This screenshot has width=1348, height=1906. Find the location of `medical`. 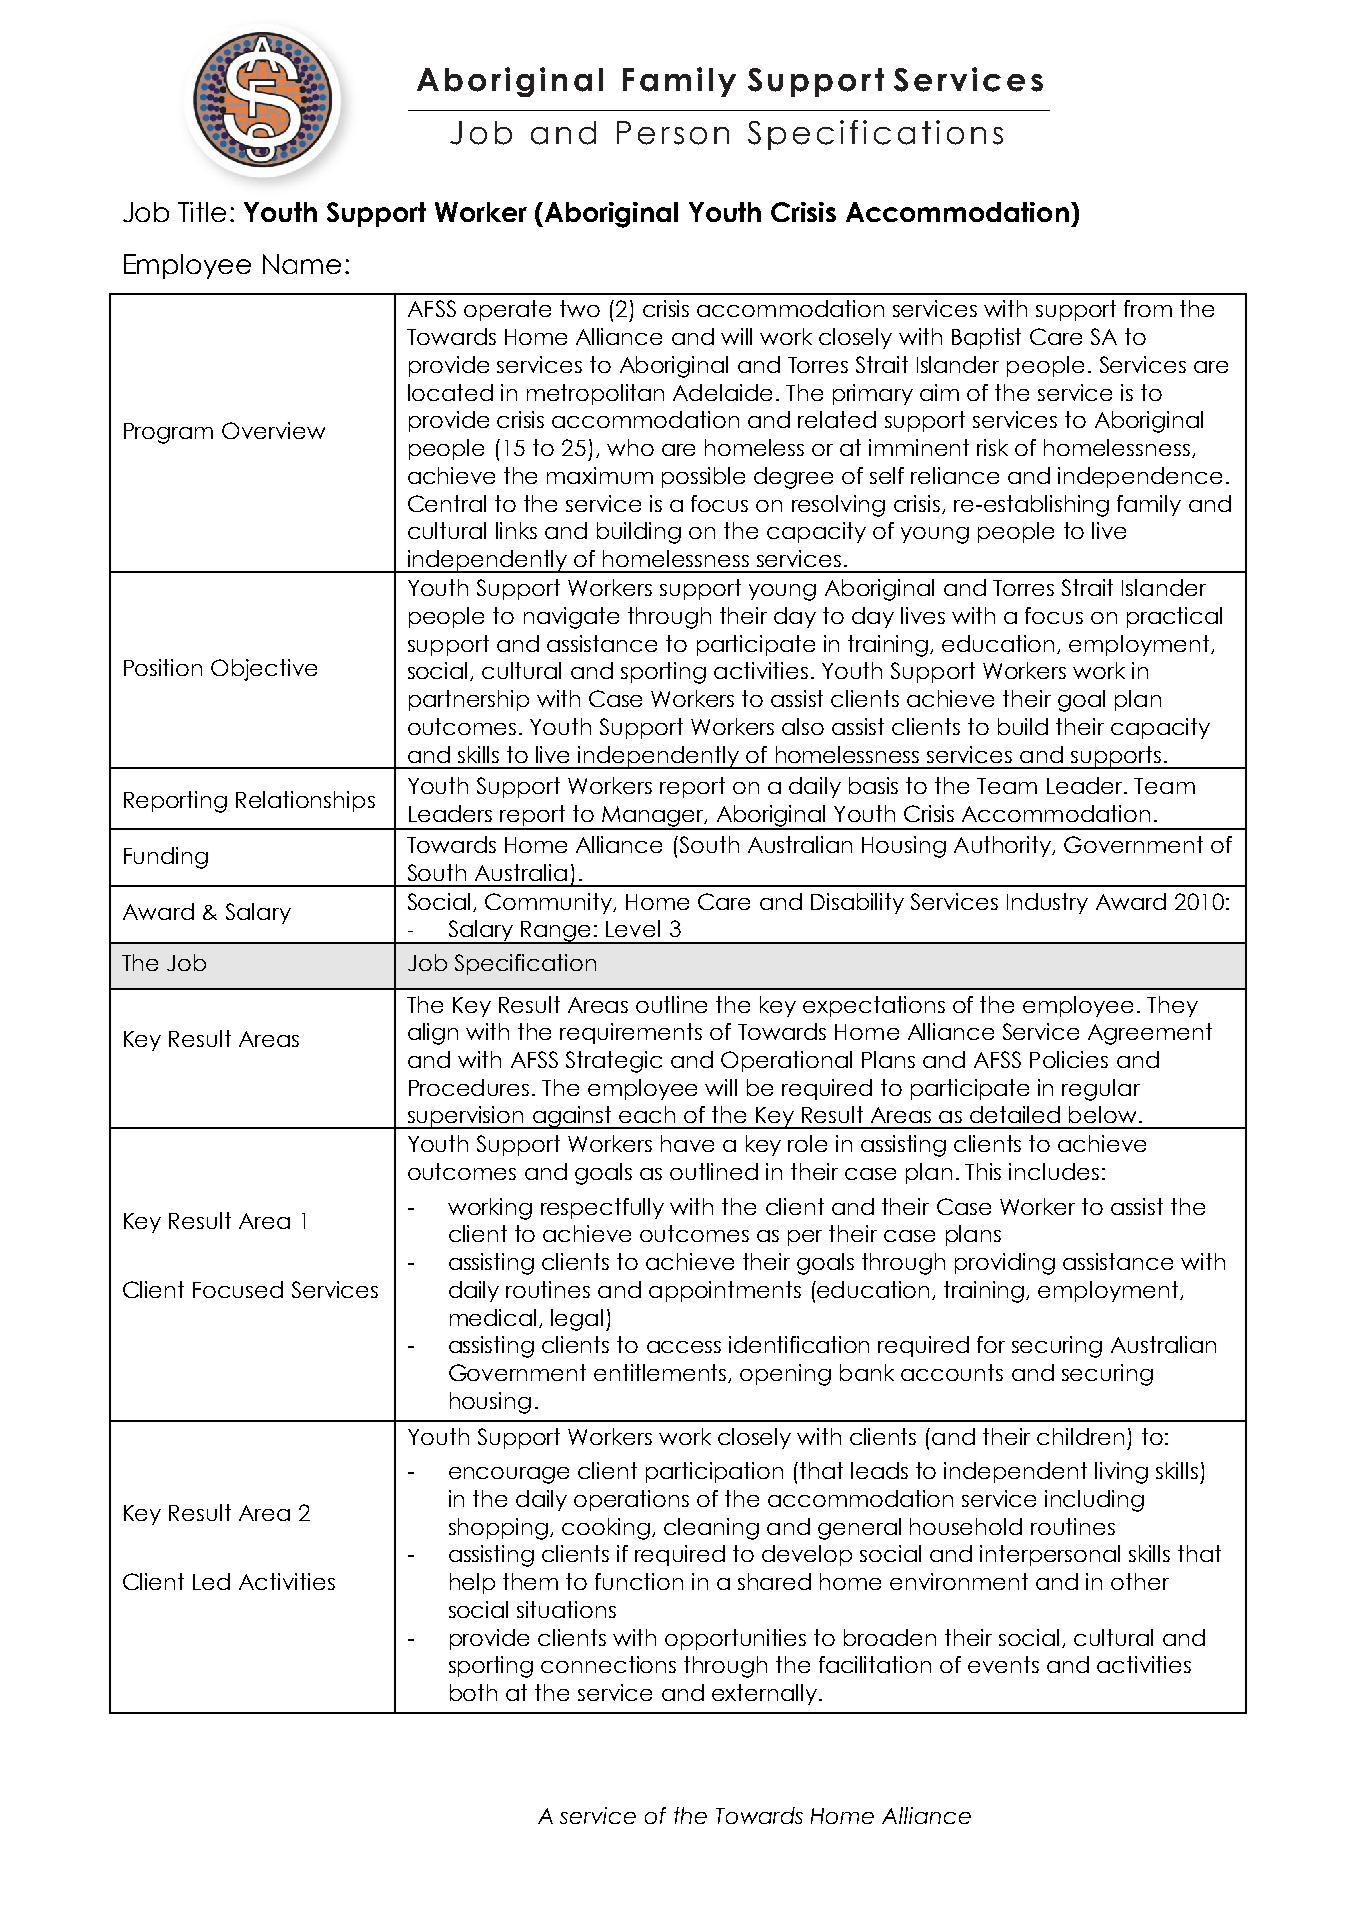

medical is located at coordinates (493, 1317).
